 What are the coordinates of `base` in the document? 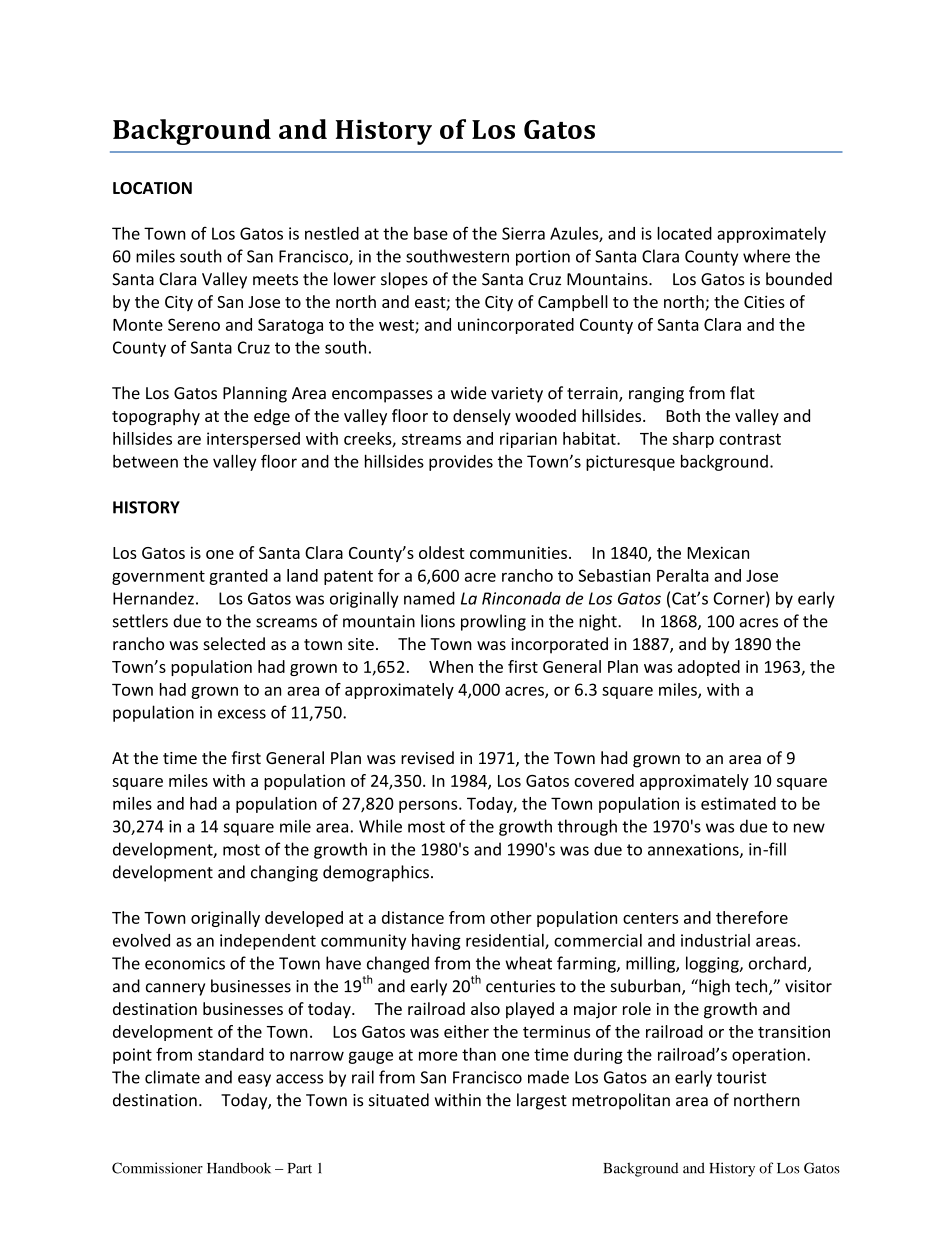 It's located at (431, 233).
